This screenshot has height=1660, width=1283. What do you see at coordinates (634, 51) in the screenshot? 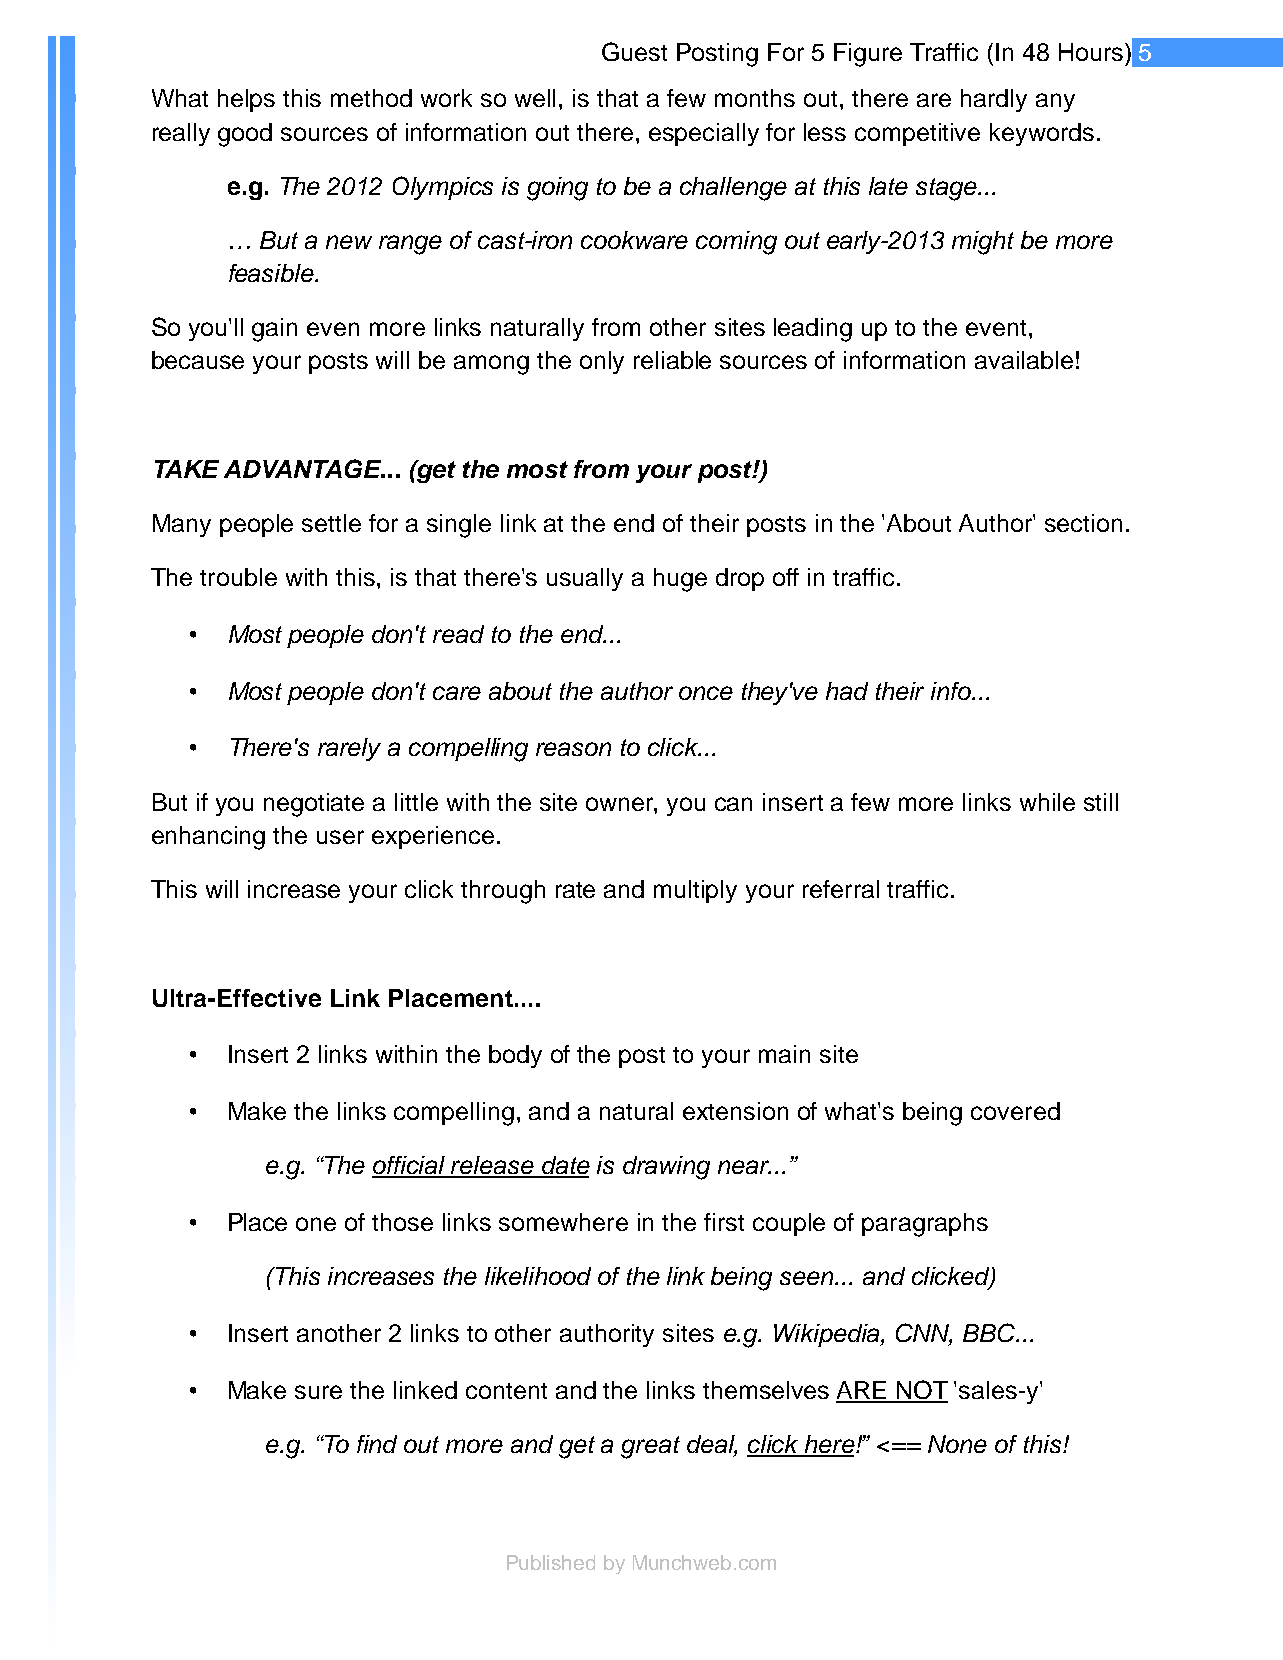
I see `Guest` at bounding box center [634, 51].
